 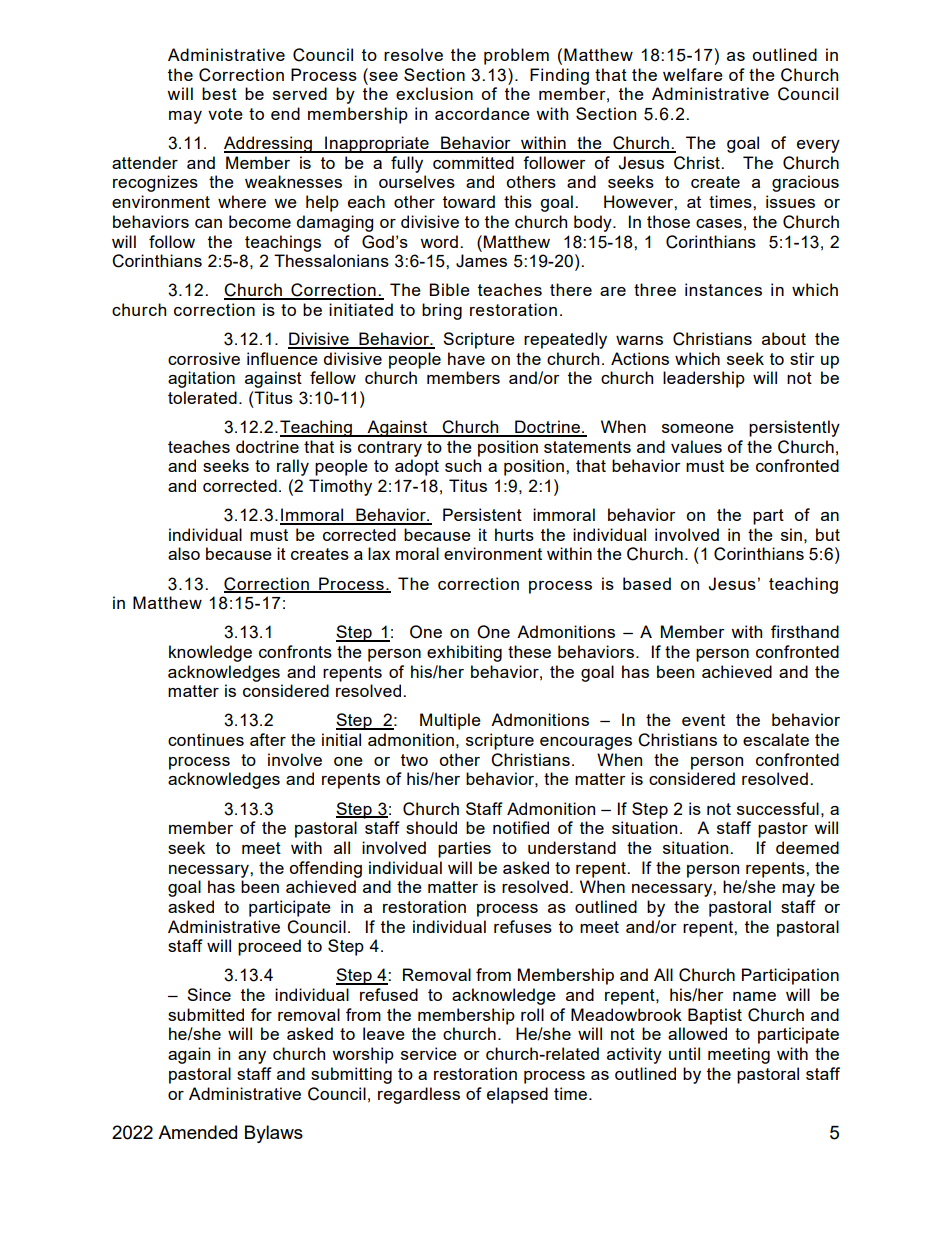 I want to click on firsthand, so click(x=805, y=631).
